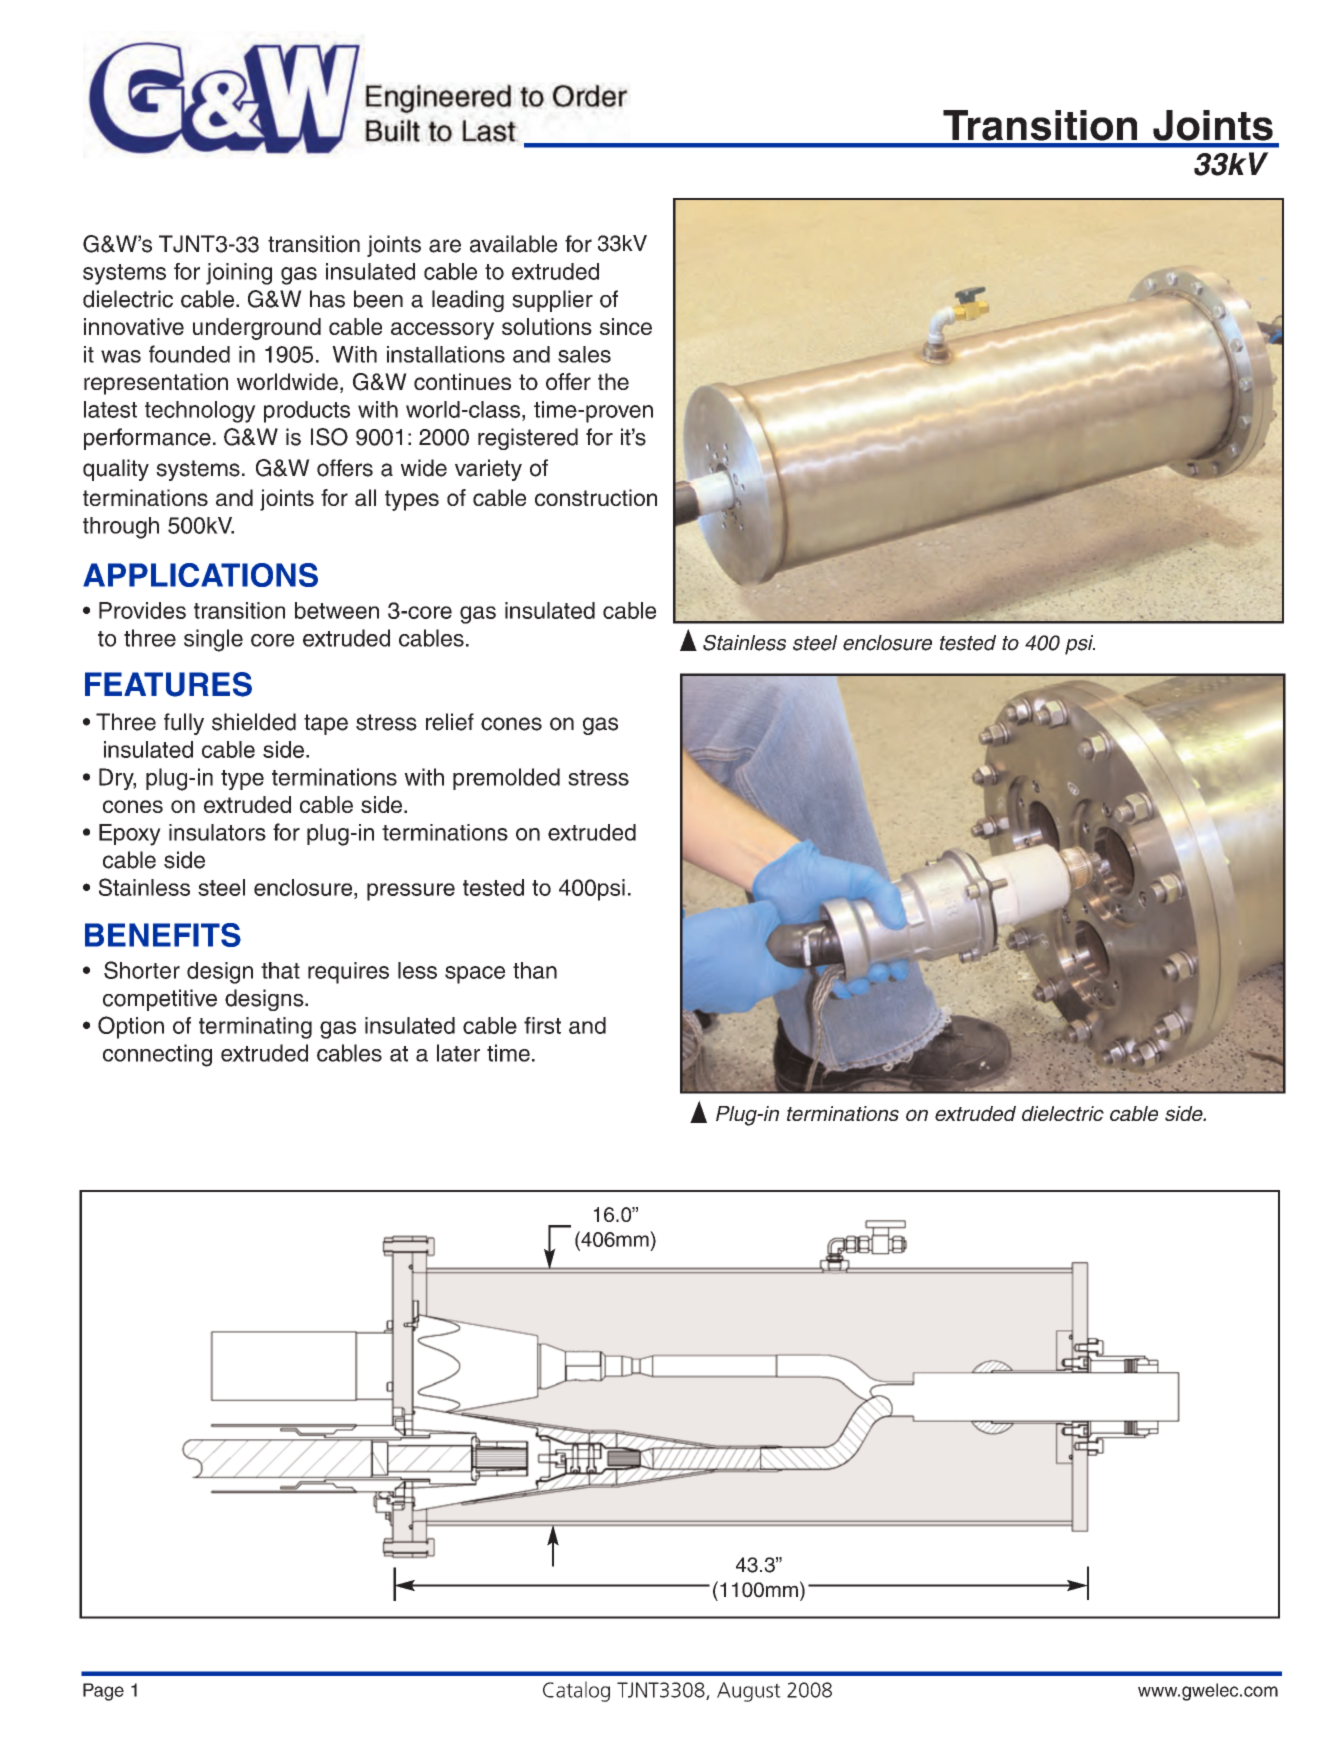  Describe the element at coordinates (450, 722) in the screenshot. I see `relief` at that location.
